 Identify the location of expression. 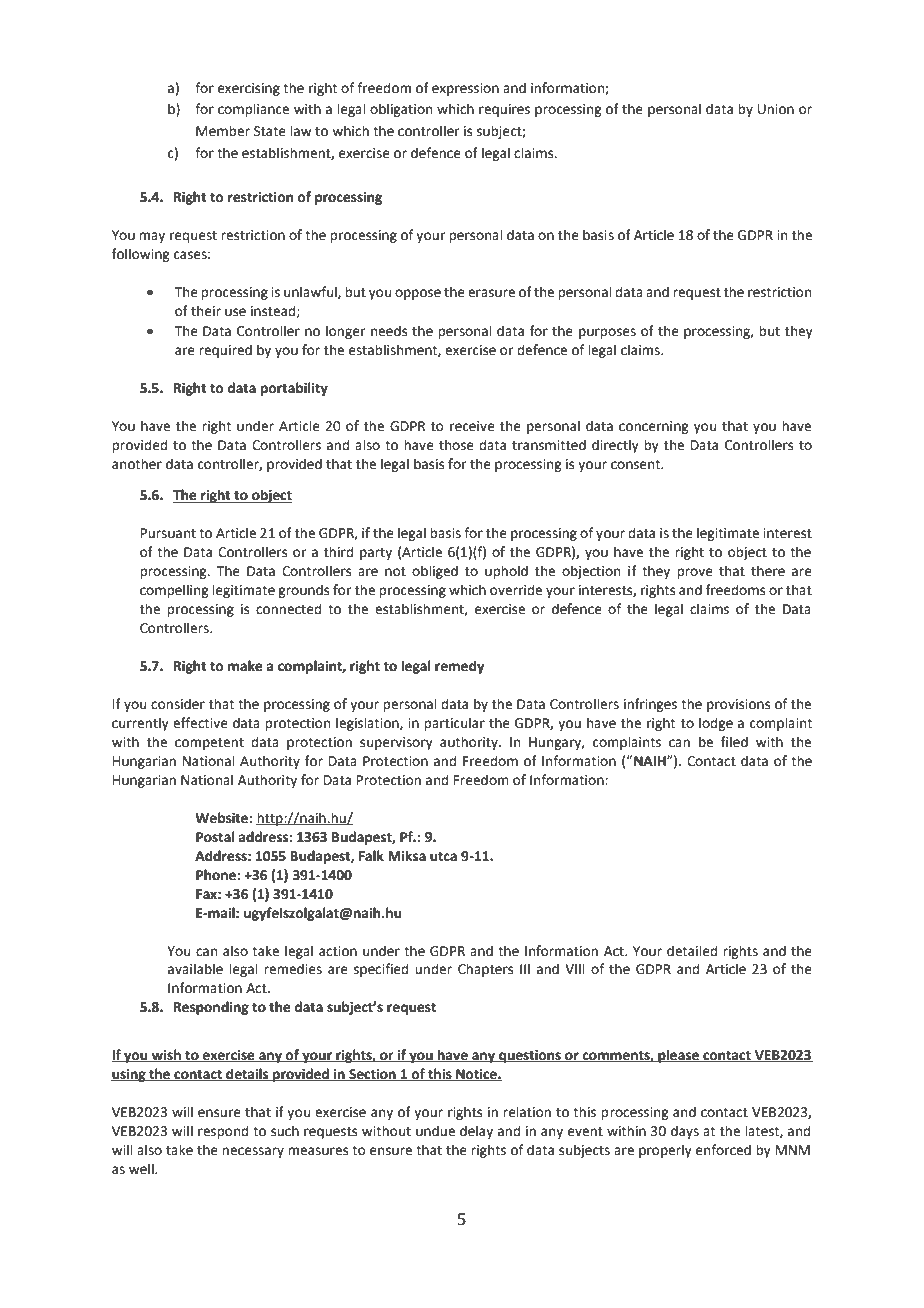
(465, 89).
